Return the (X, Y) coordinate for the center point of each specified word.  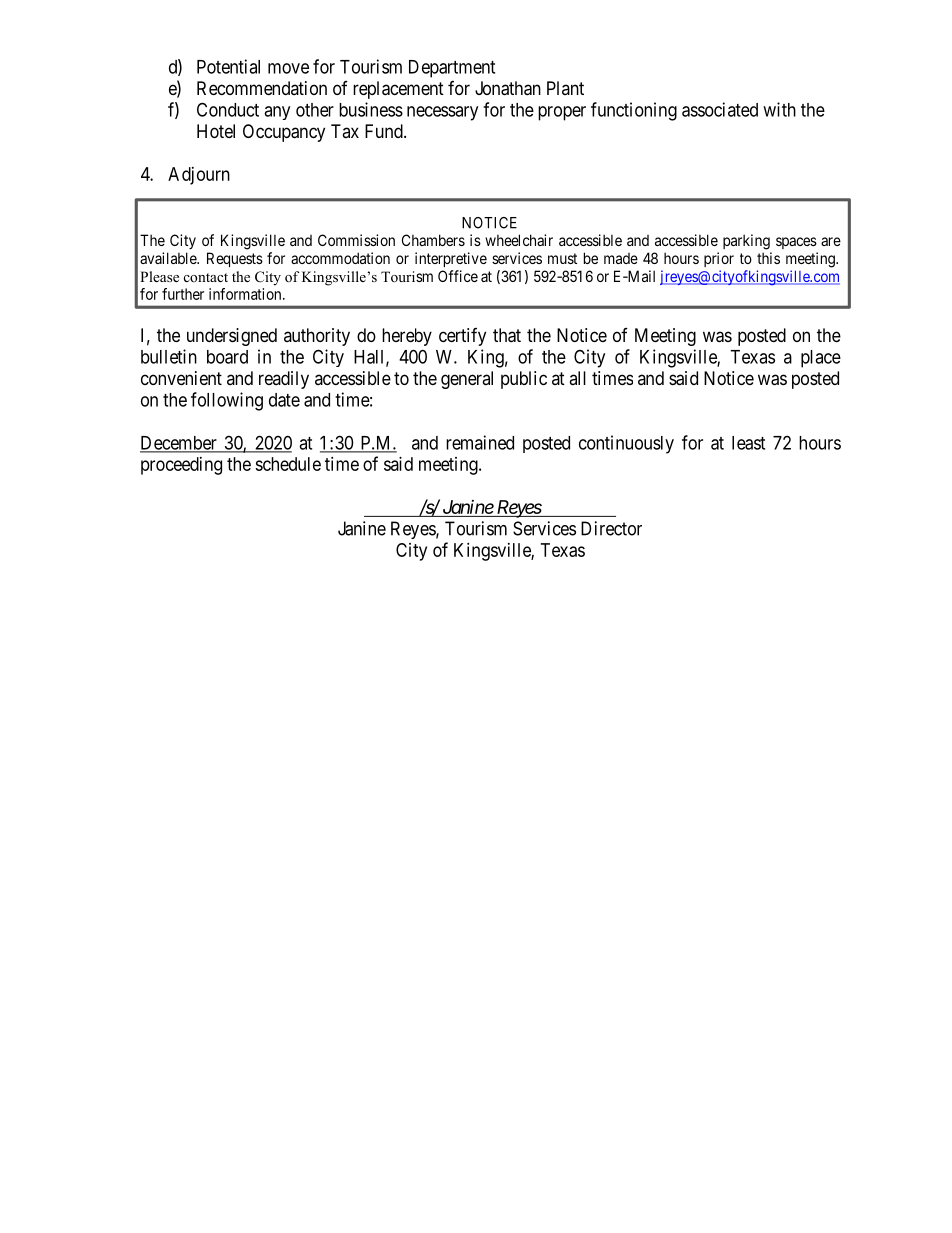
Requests (235, 259)
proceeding (181, 466)
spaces (796, 243)
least (748, 443)
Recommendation (262, 88)
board (227, 357)
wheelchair (519, 240)
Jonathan (508, 88)
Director (611, 528)
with (779, 109)
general (467, 380)
